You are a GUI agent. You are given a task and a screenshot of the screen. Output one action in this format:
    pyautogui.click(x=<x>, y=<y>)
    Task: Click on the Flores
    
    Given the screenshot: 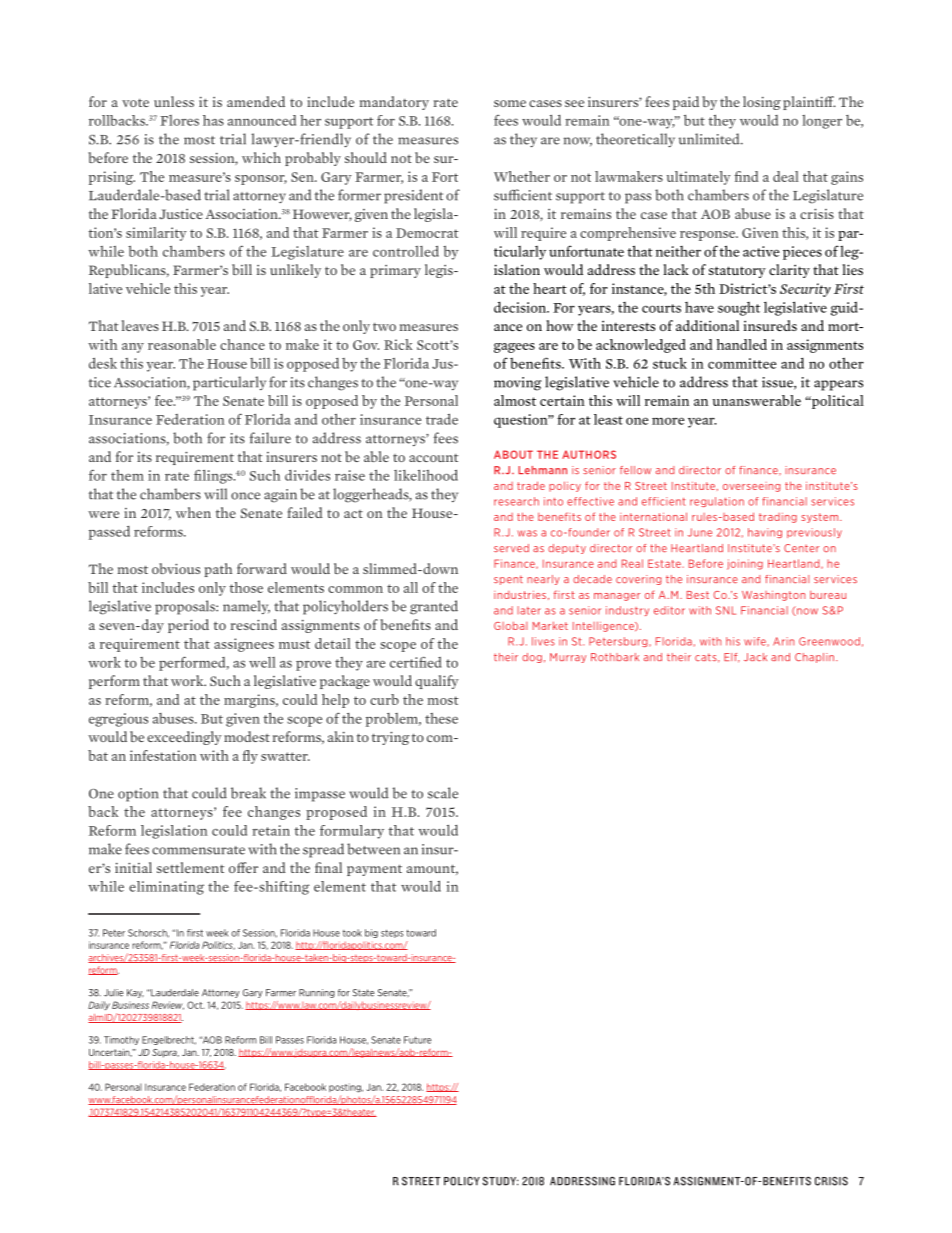 What is the action you would take?
    pyautogui.click(x=179, y=120)
